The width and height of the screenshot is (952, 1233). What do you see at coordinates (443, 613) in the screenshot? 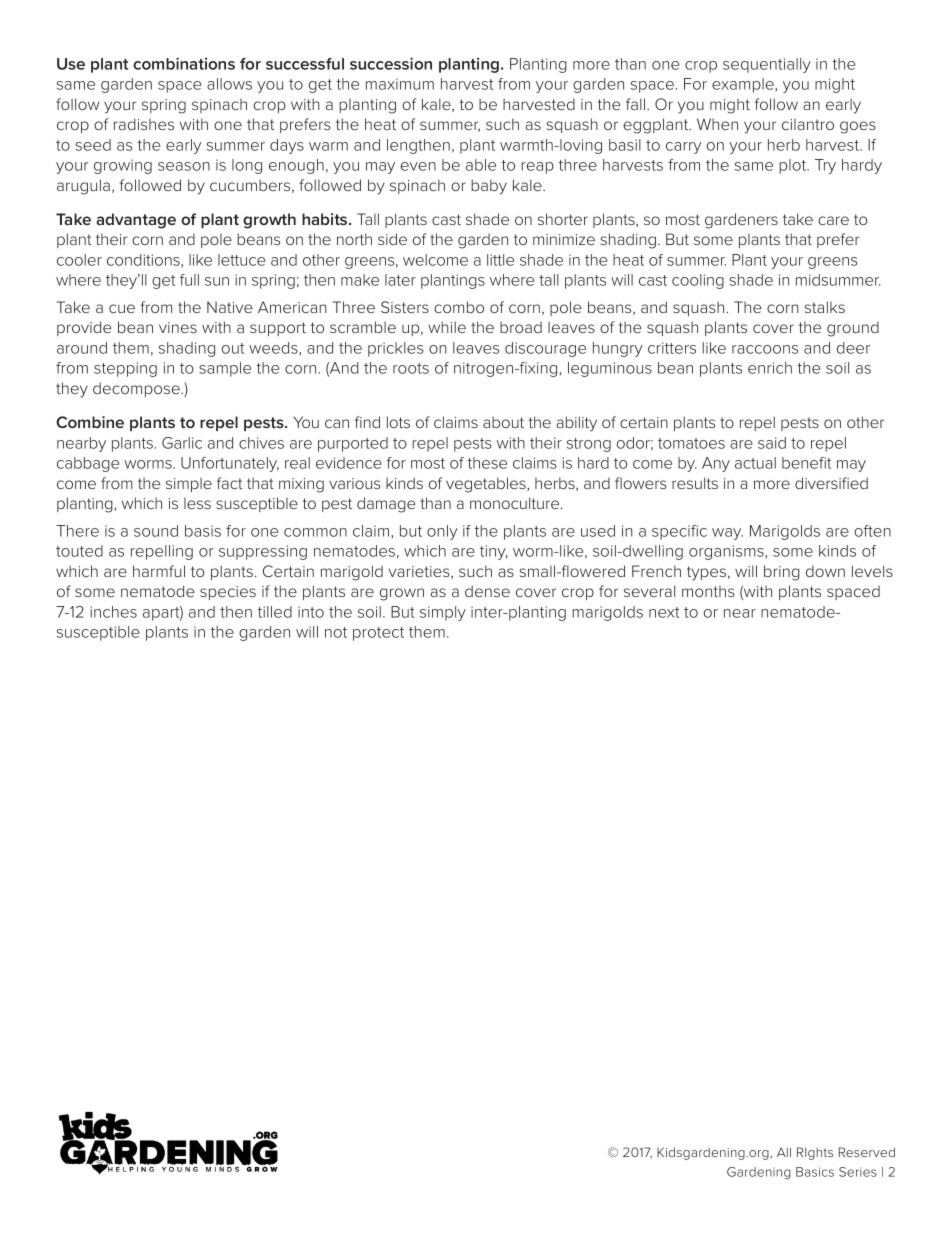
I see `simply` at bounding box center [443, 613].
